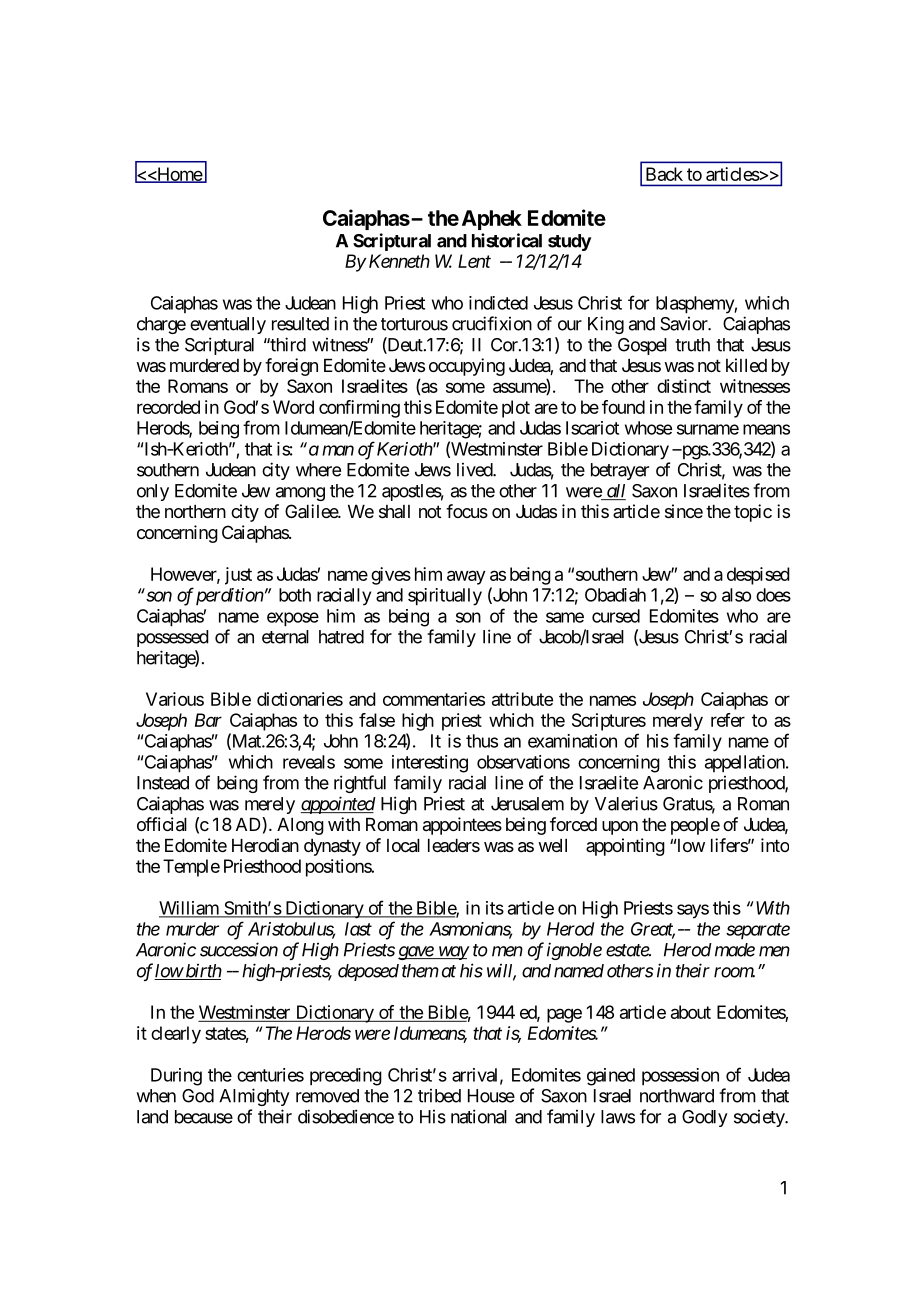 The height and width of the screenshot is (1308, 924). What do you see at coordinates (677, 1096) in the screenshot?
I see `northward` at bounding box center [677, 1096].
